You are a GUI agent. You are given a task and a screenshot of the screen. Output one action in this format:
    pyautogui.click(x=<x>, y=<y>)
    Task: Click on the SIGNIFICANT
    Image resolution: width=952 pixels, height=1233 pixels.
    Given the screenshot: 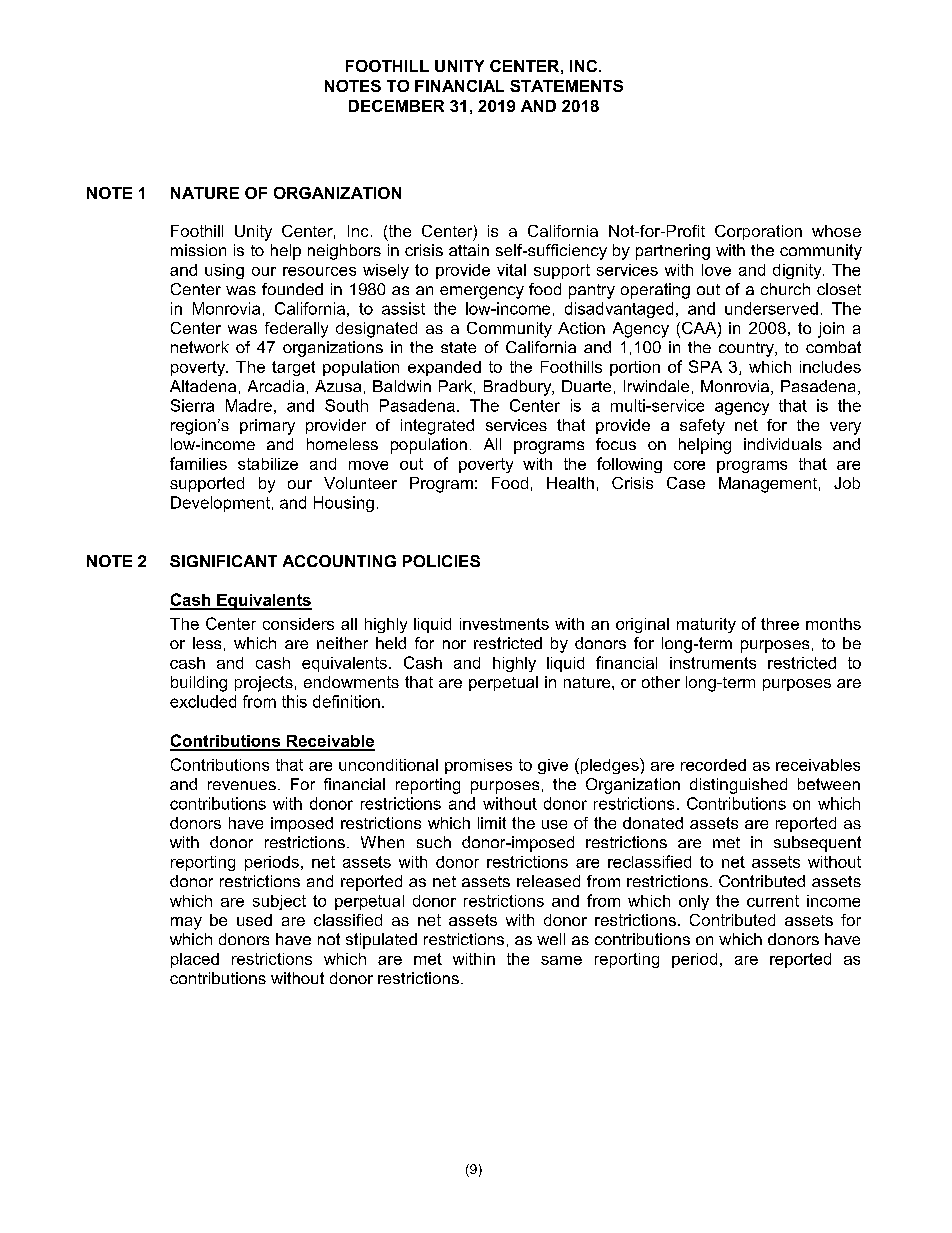 What is the action you would take?
    pyautogui.click(x=223, y=561)
